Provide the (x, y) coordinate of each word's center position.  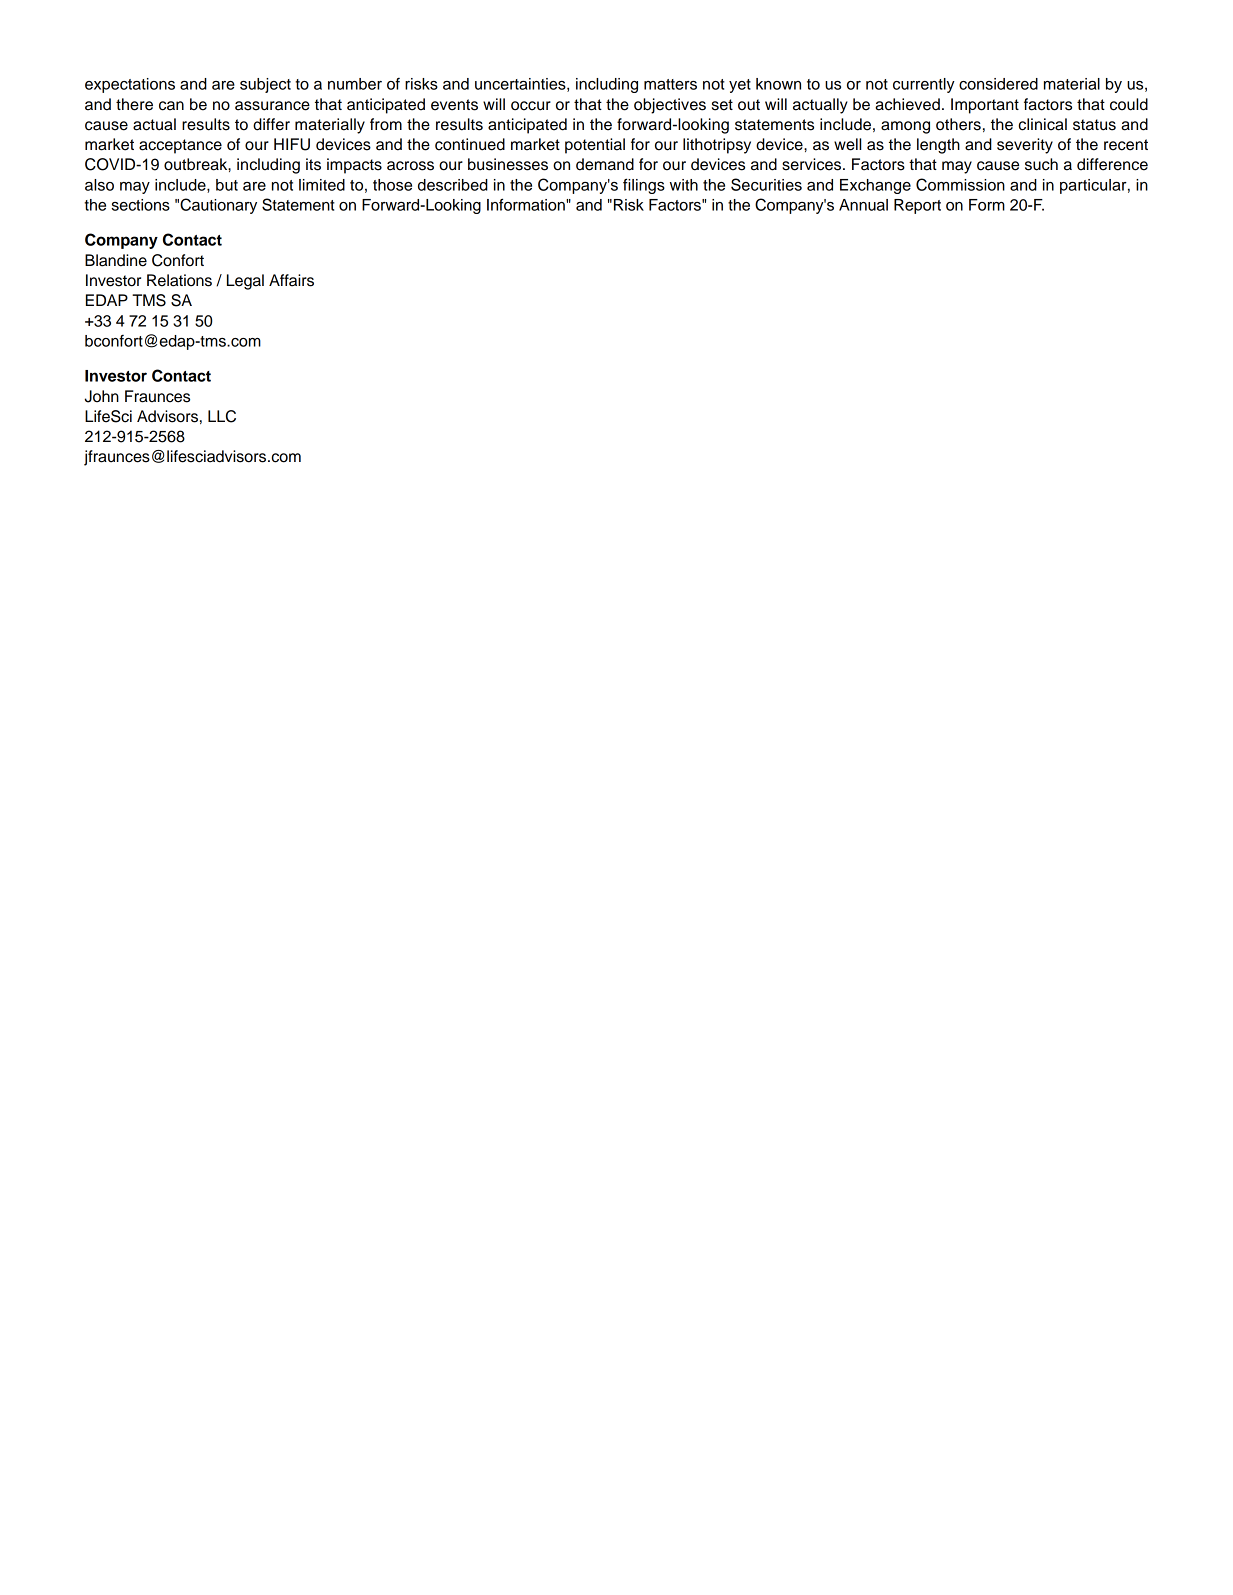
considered (998, 84)
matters (670, 84)
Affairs (291, 280)
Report (917, 206)
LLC (222, 416)
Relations (179, 280)
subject (265, 85)
